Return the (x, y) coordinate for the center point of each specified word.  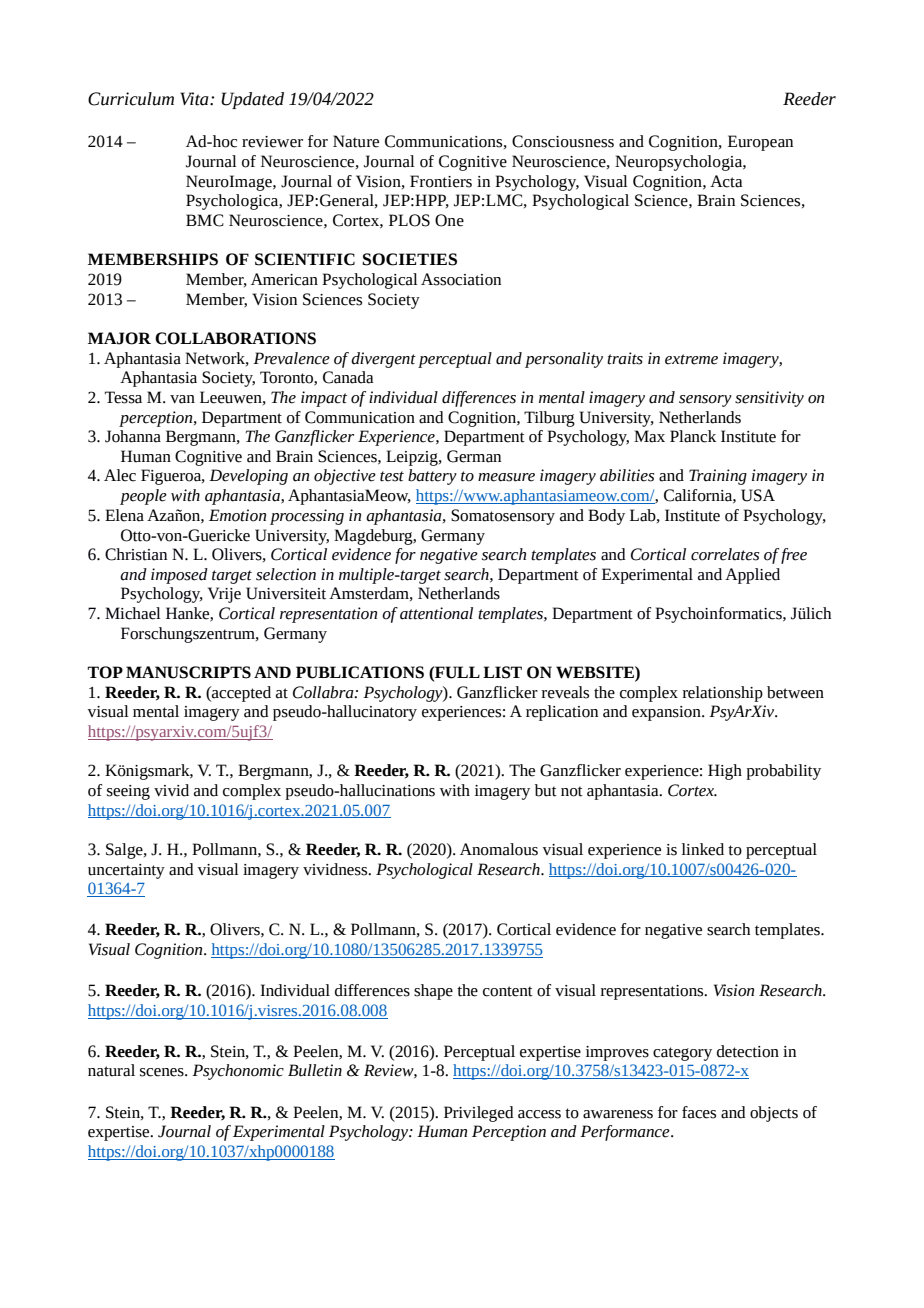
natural (111, 1070)
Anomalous (499, 849)
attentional (436, 613)
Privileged (478, 1114)
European (760, 143)
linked (703, 849)
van (182, 399)
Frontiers (441, 181)
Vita (195, 99)
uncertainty (126, 871)
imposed (179, 576)
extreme (691, 359)
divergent (383, 360)
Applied (752, 576)
